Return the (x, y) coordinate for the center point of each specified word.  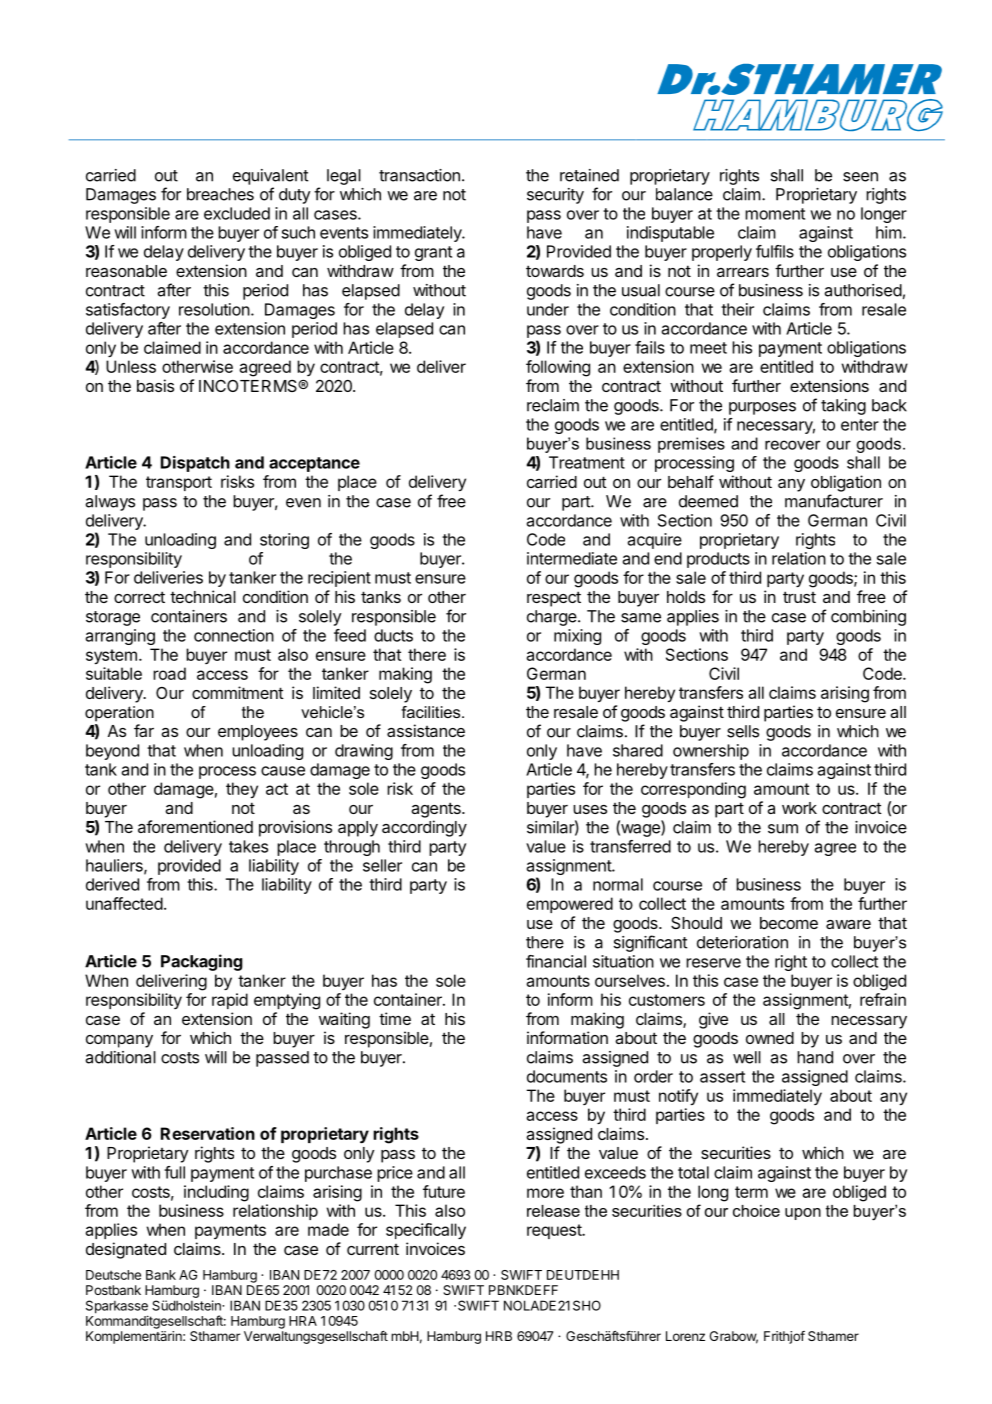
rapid (230, 1001)
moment (775, 214)
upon (803, 1214)
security (555, 196)
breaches (220, 194)
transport (179, 483)
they (242, 790)
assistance (426, 730)
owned (770, 1038)
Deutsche (113, 1275)
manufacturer (834, 501)
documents (567, 1076)
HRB (499, 1336)
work (799, 808)
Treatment (587, 462)
